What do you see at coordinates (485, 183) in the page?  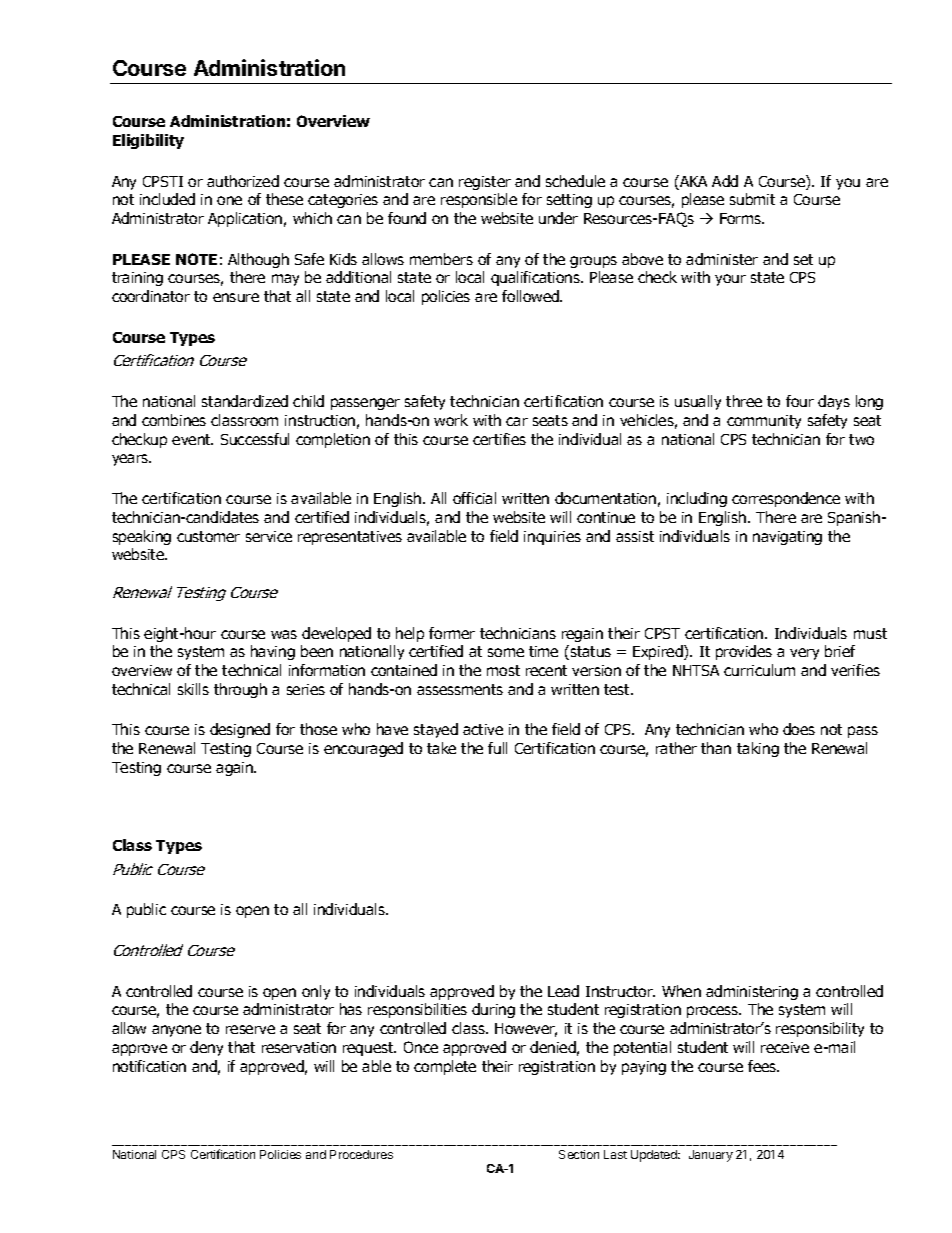 I see `register` at bounding box center [485, 183].
